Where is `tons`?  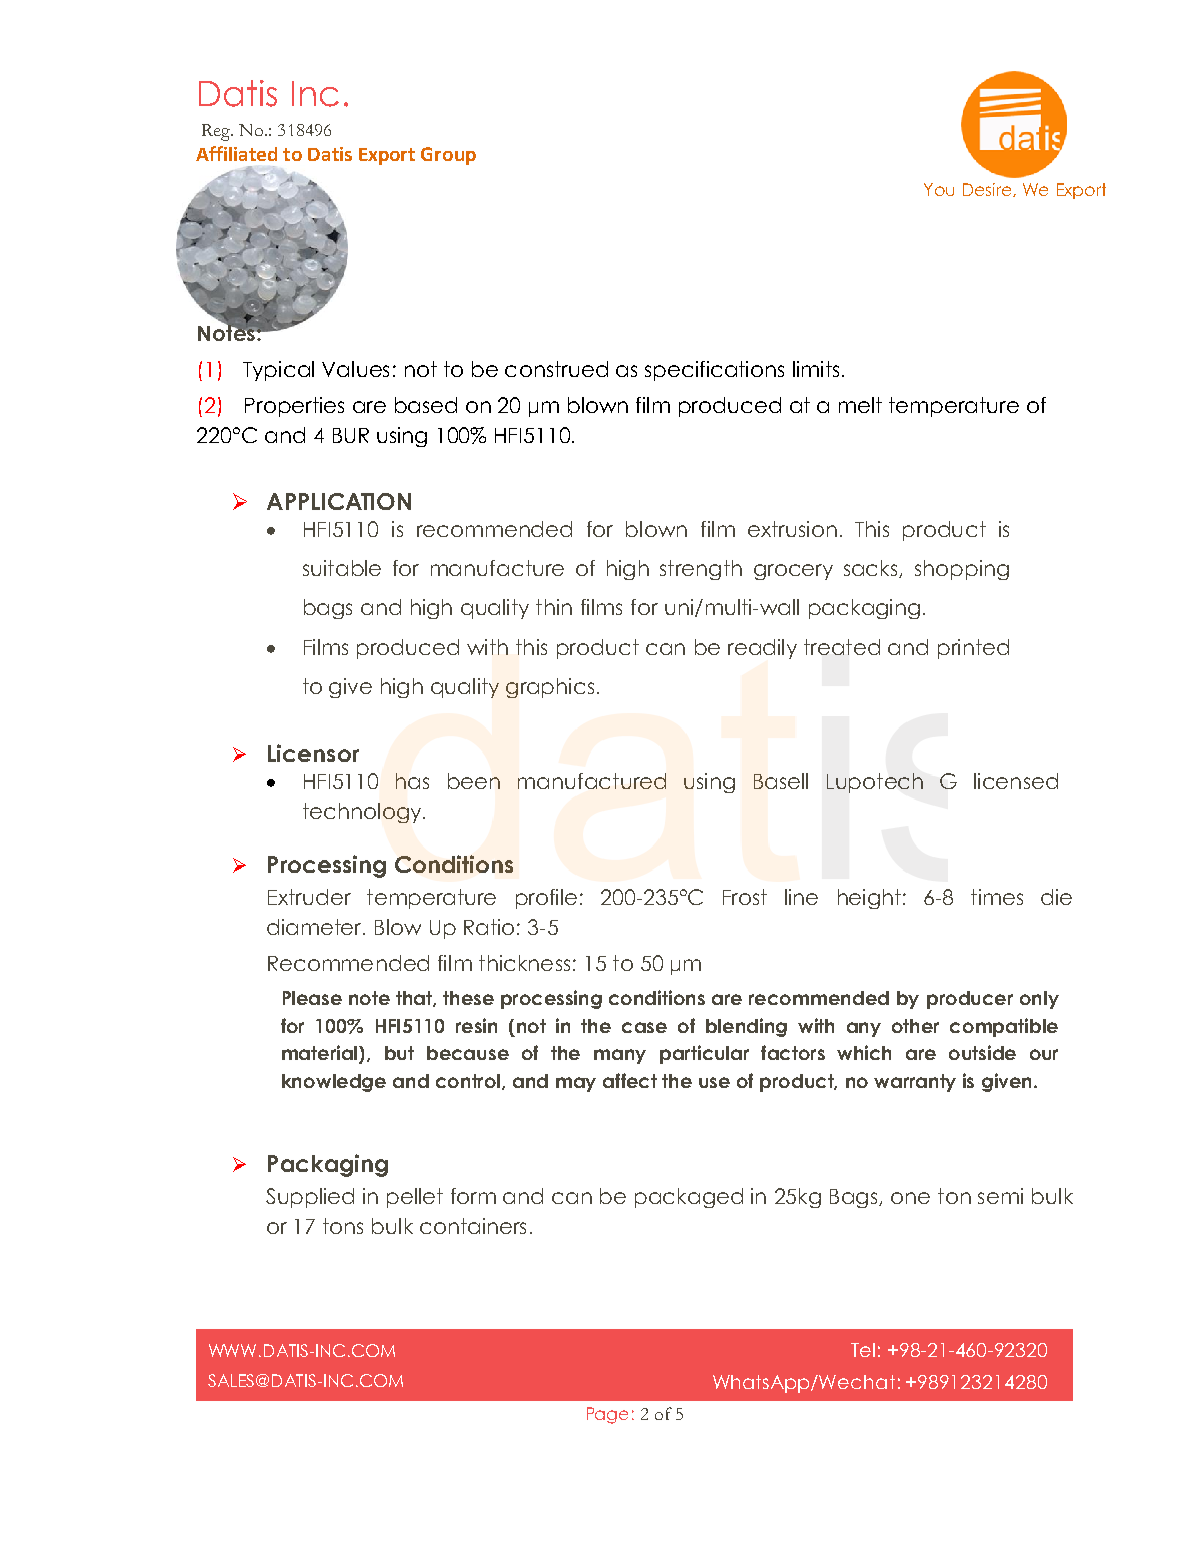
tons is located at coordinates (343, 1226).
